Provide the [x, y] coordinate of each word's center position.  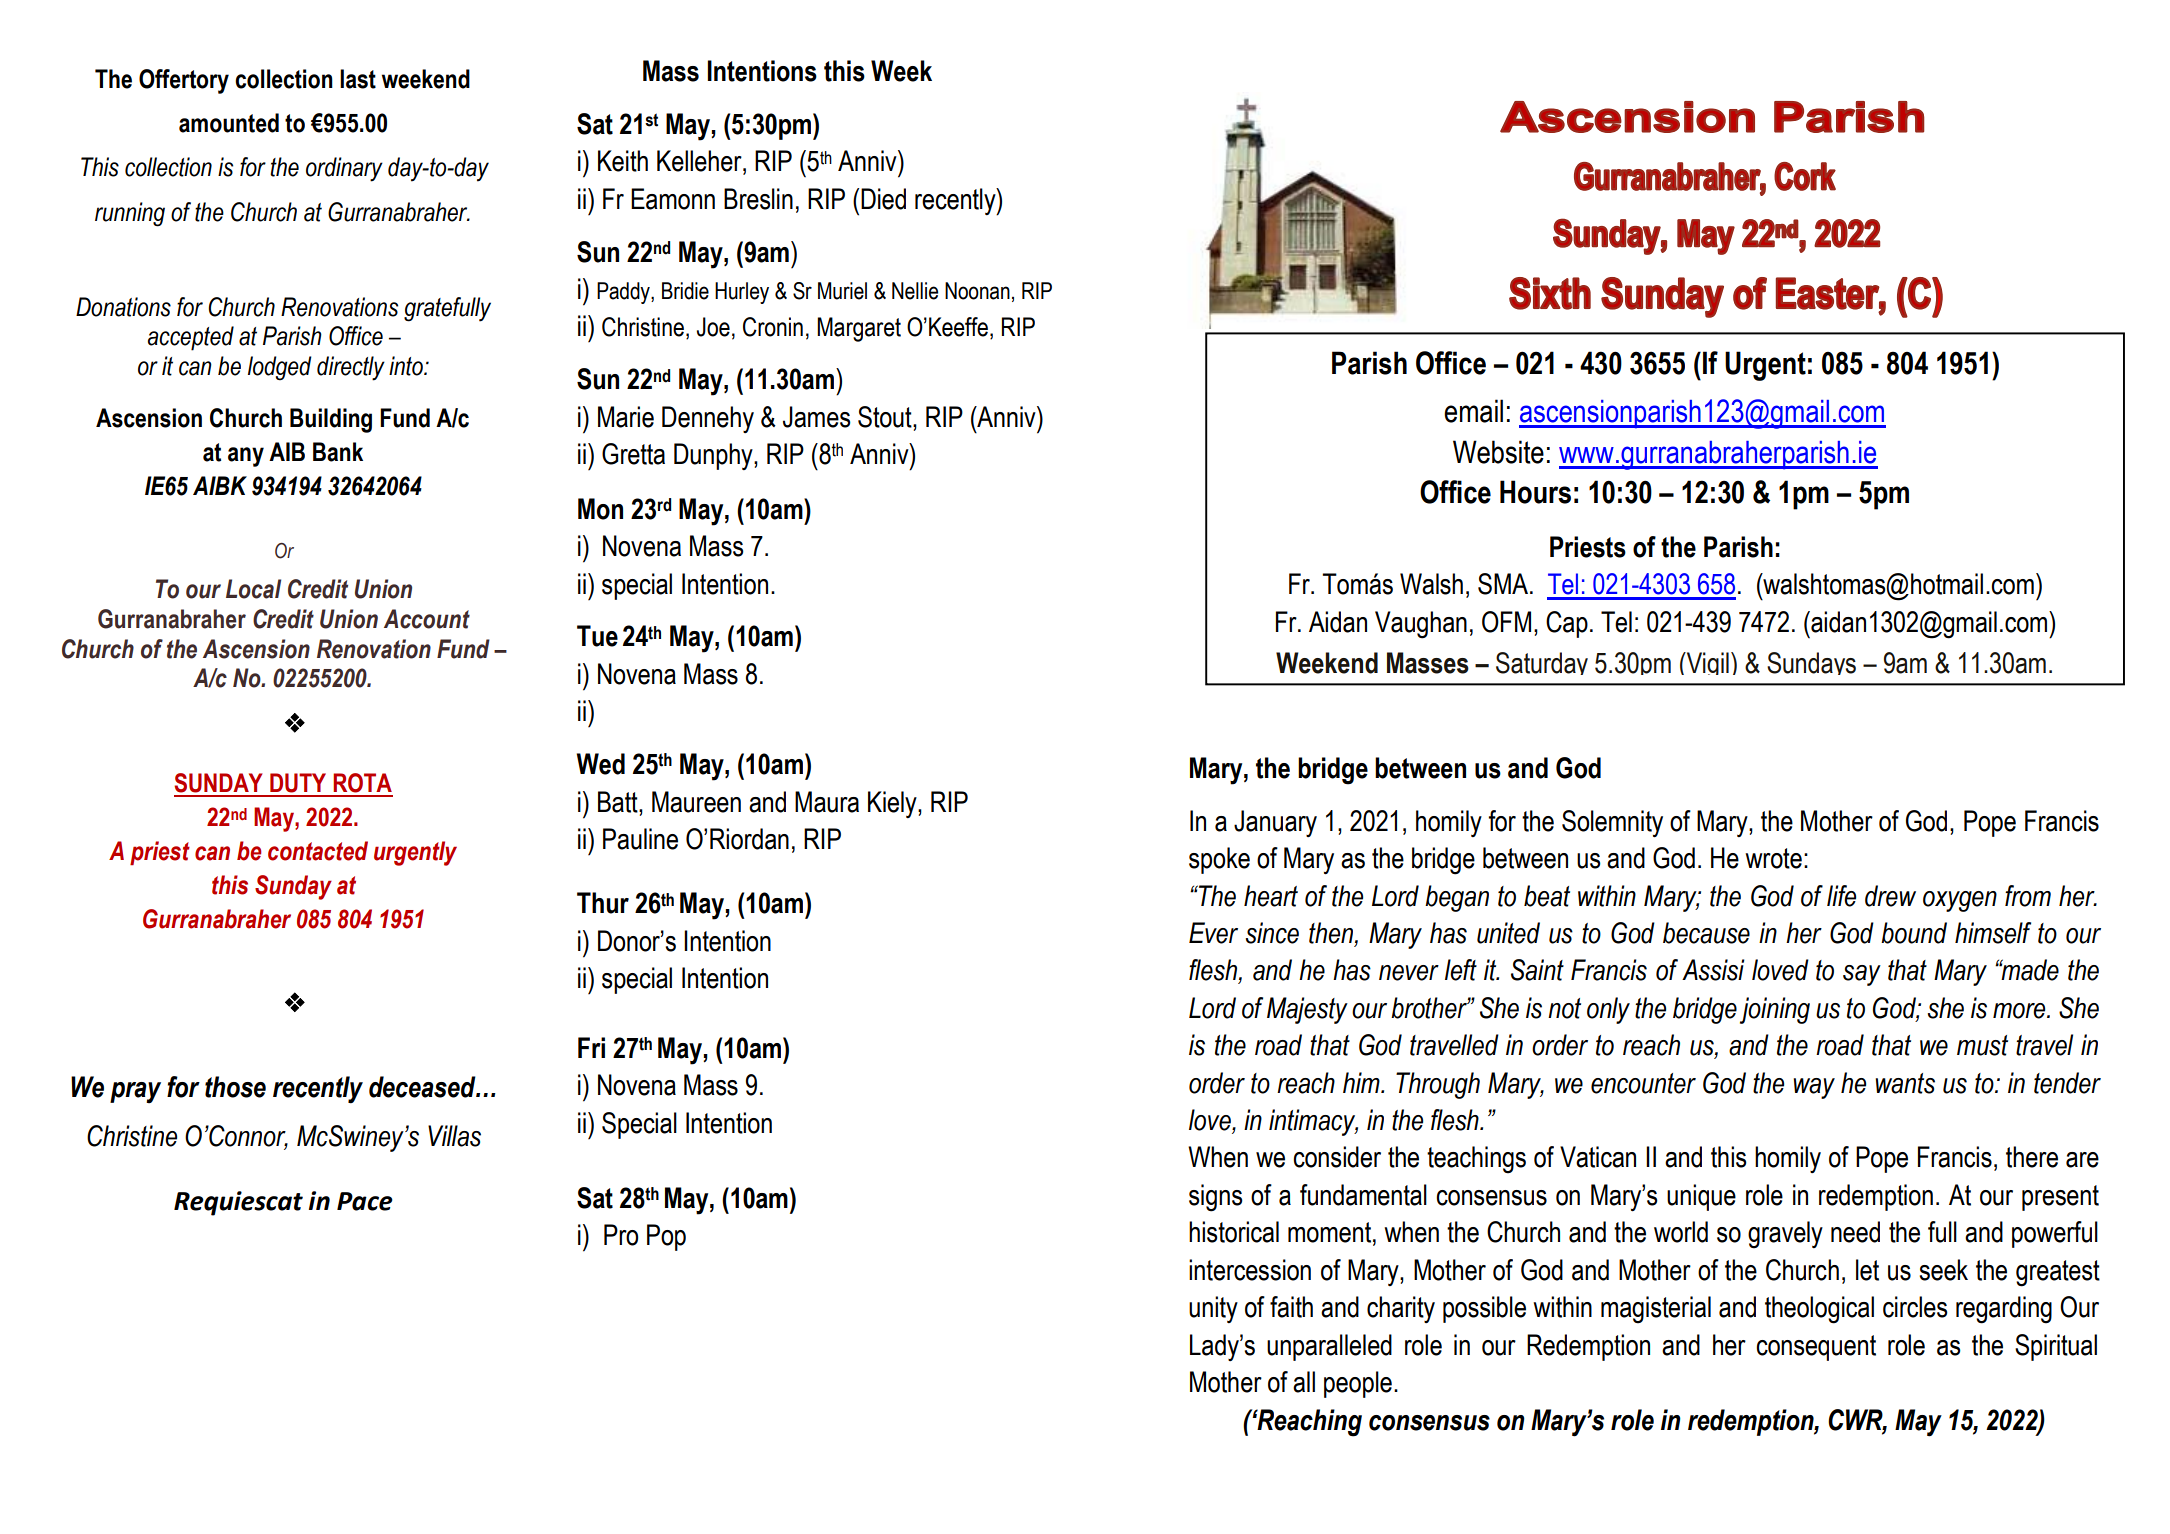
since [1272, 933]
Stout [886, 417]
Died [883, 199]
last [358, 79]
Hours [1535, 492]
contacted [318, 851]
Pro [621, 1235]
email [1473, 411]
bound [1914, 933]
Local [253, 589]
